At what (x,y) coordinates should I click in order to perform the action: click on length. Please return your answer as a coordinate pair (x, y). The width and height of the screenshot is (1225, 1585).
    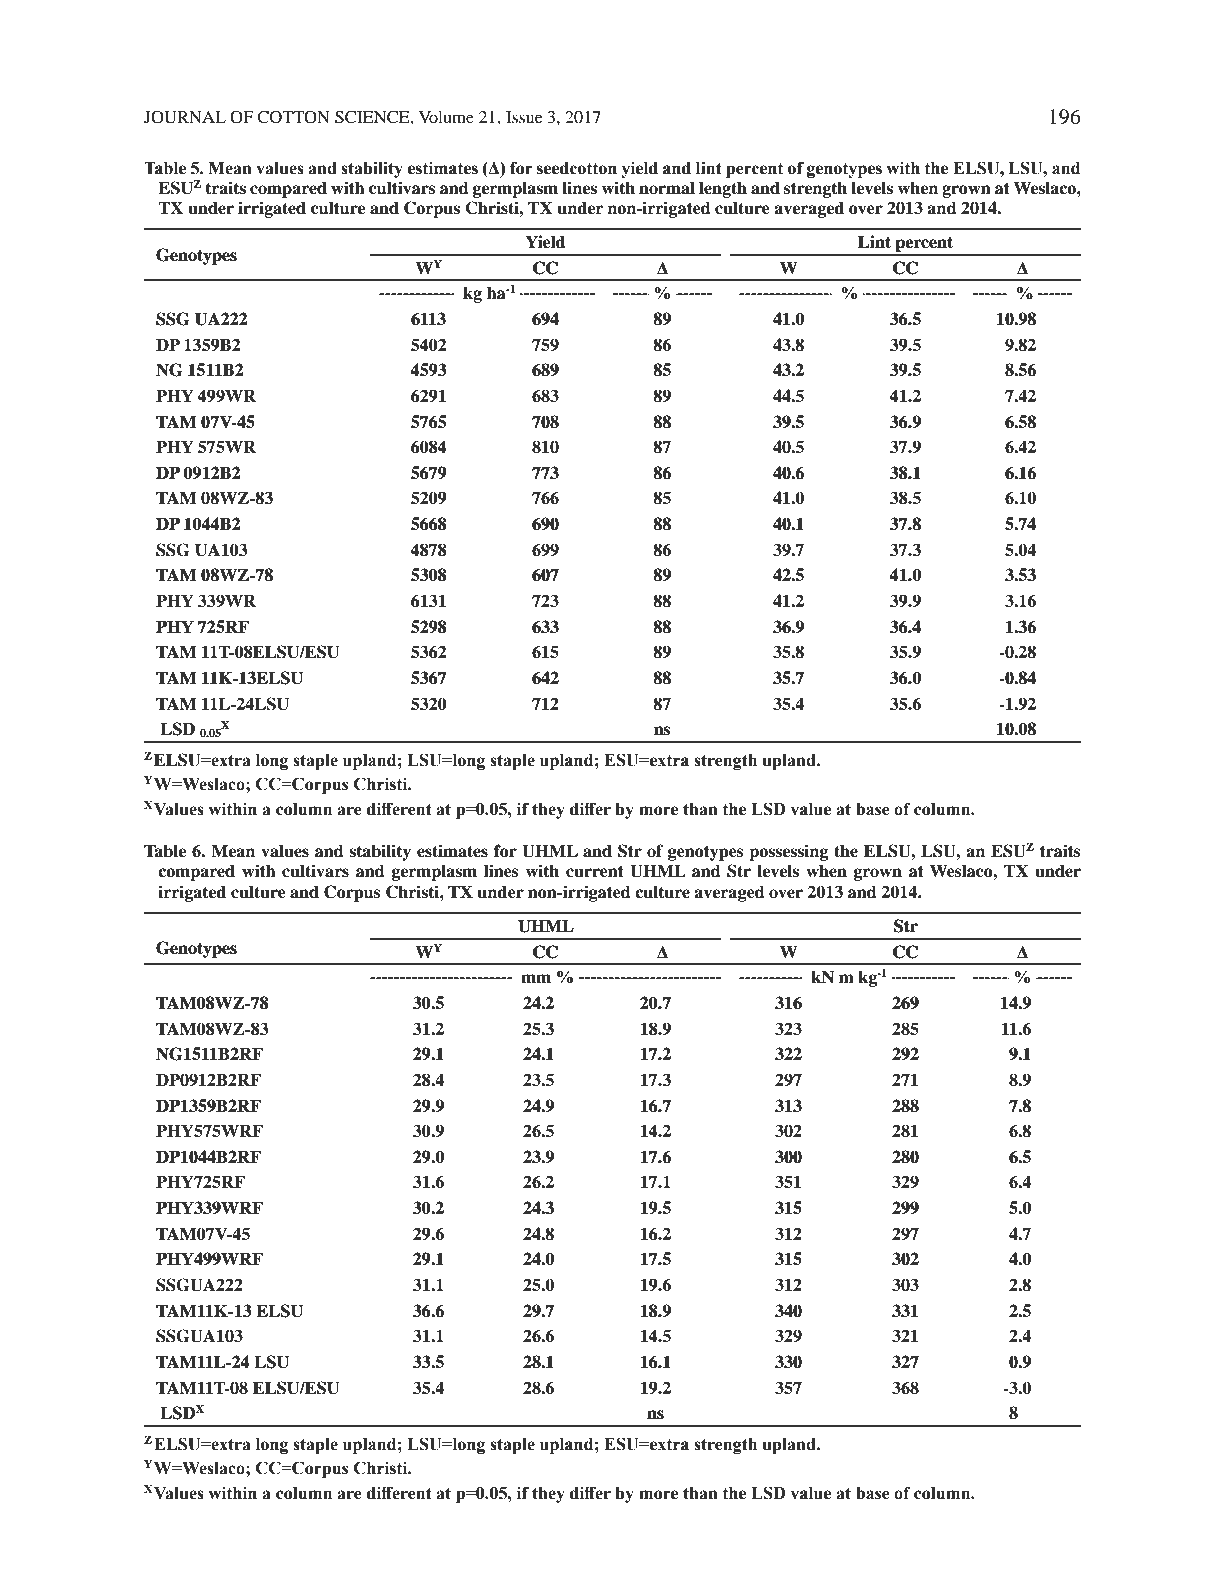
    Looking at the image, I should click on (723, 189).
